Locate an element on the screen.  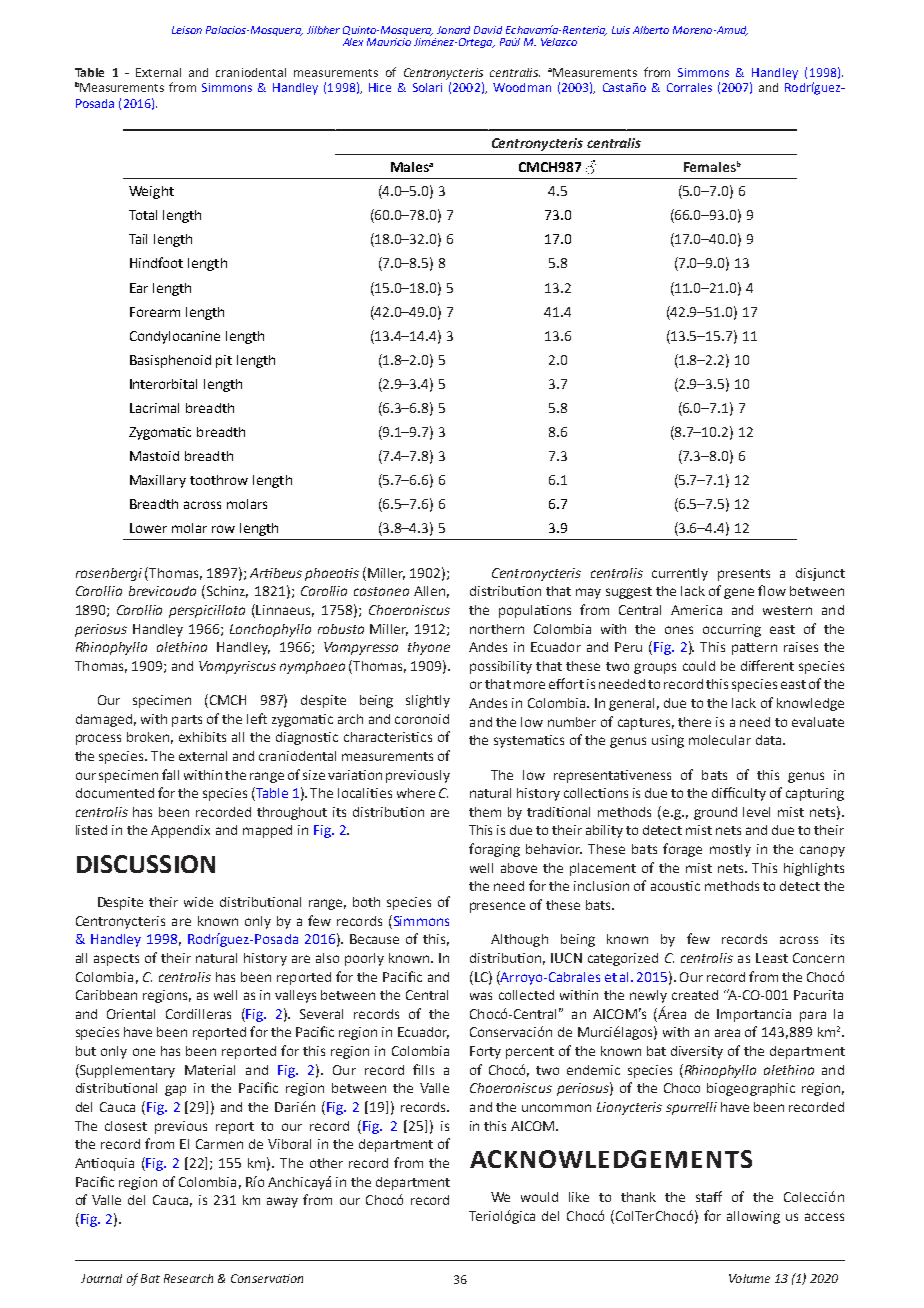
Weight is located at coordinates (151, 192).
